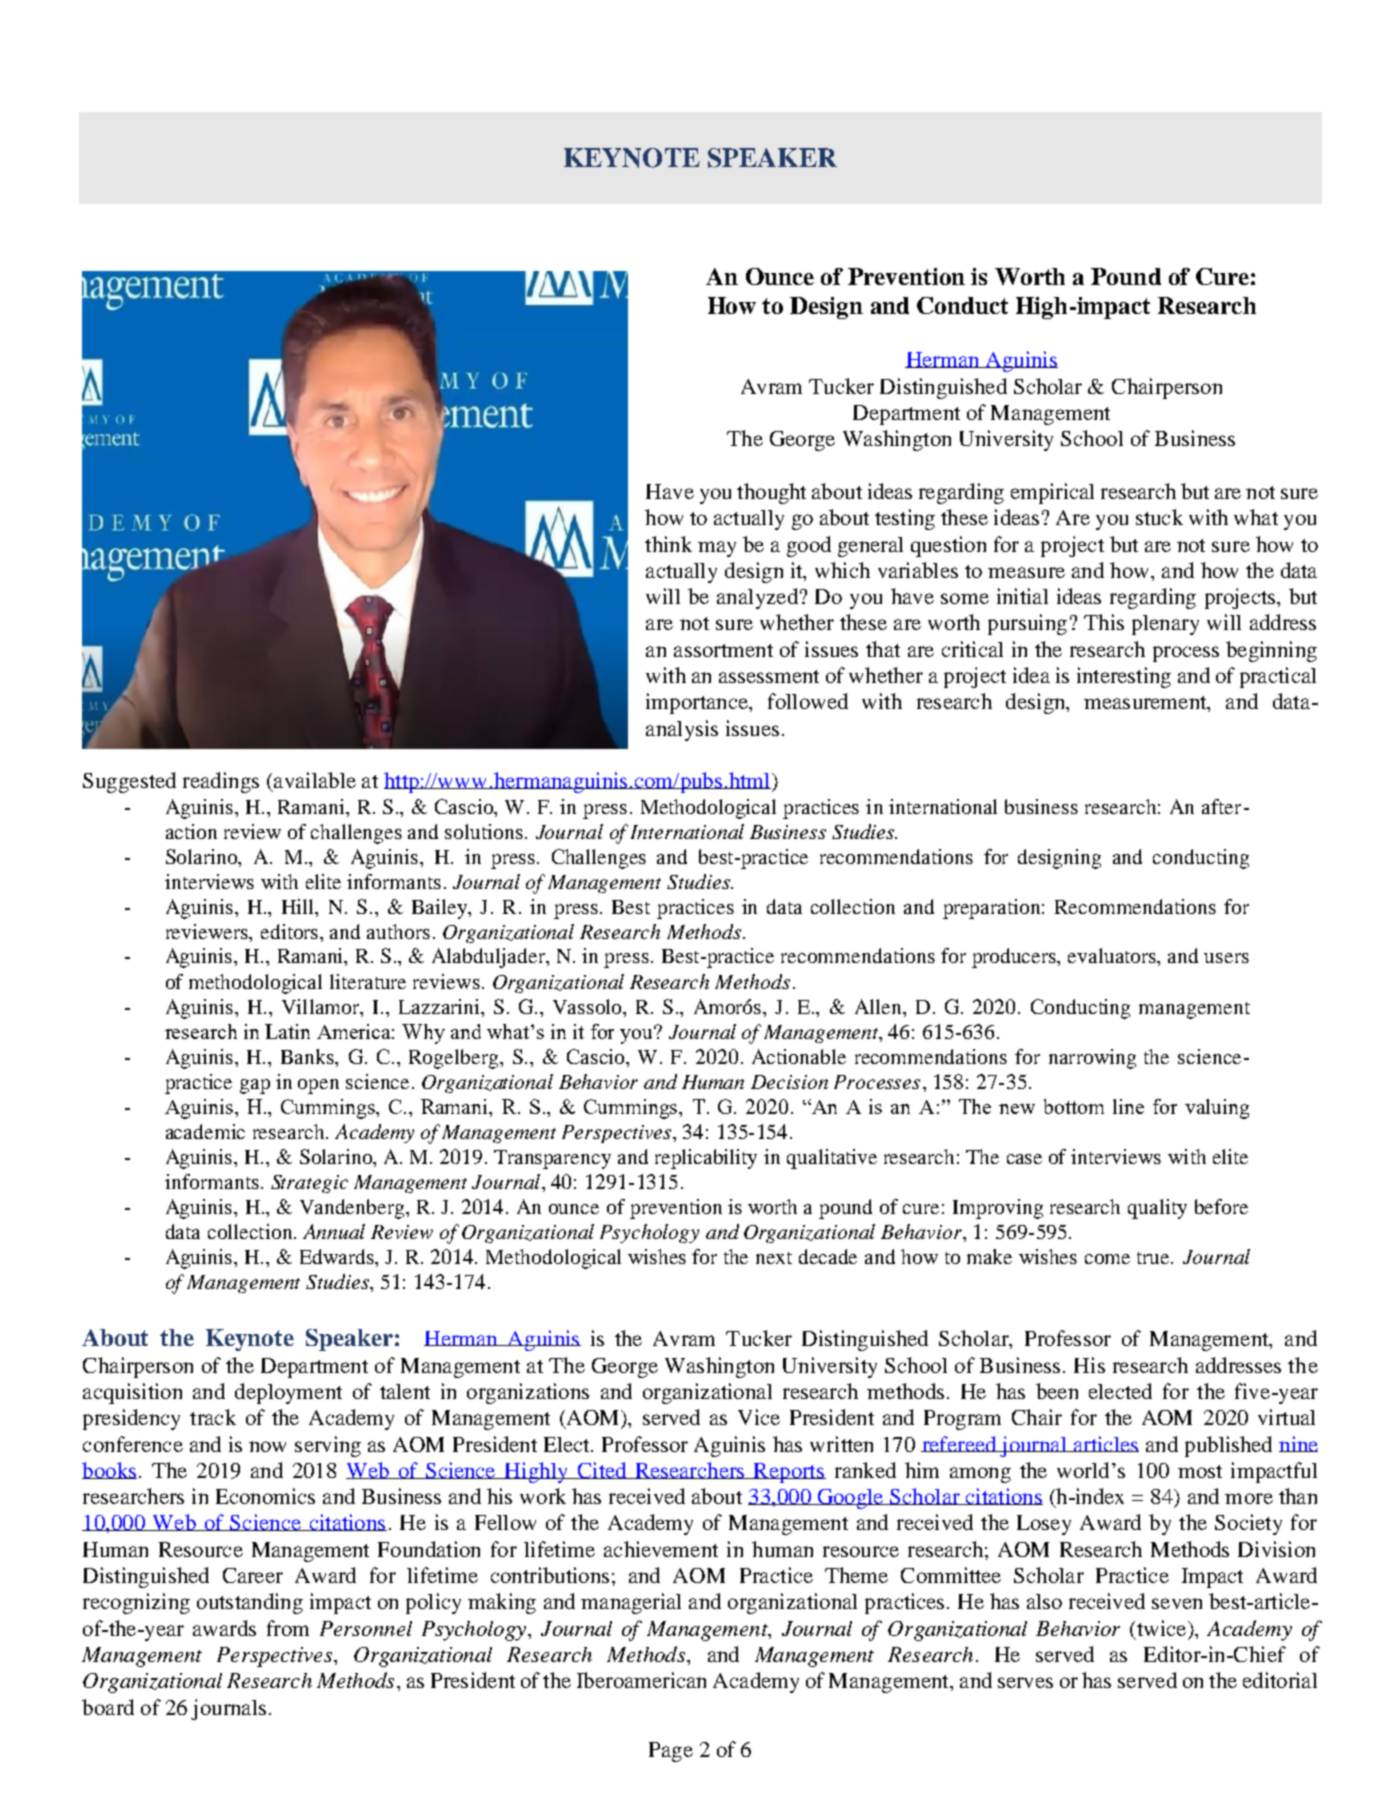 The image size is (1400, 1812). Describe the element at coordinates (1159, 517) in the page. I see `stuck` at that location.
